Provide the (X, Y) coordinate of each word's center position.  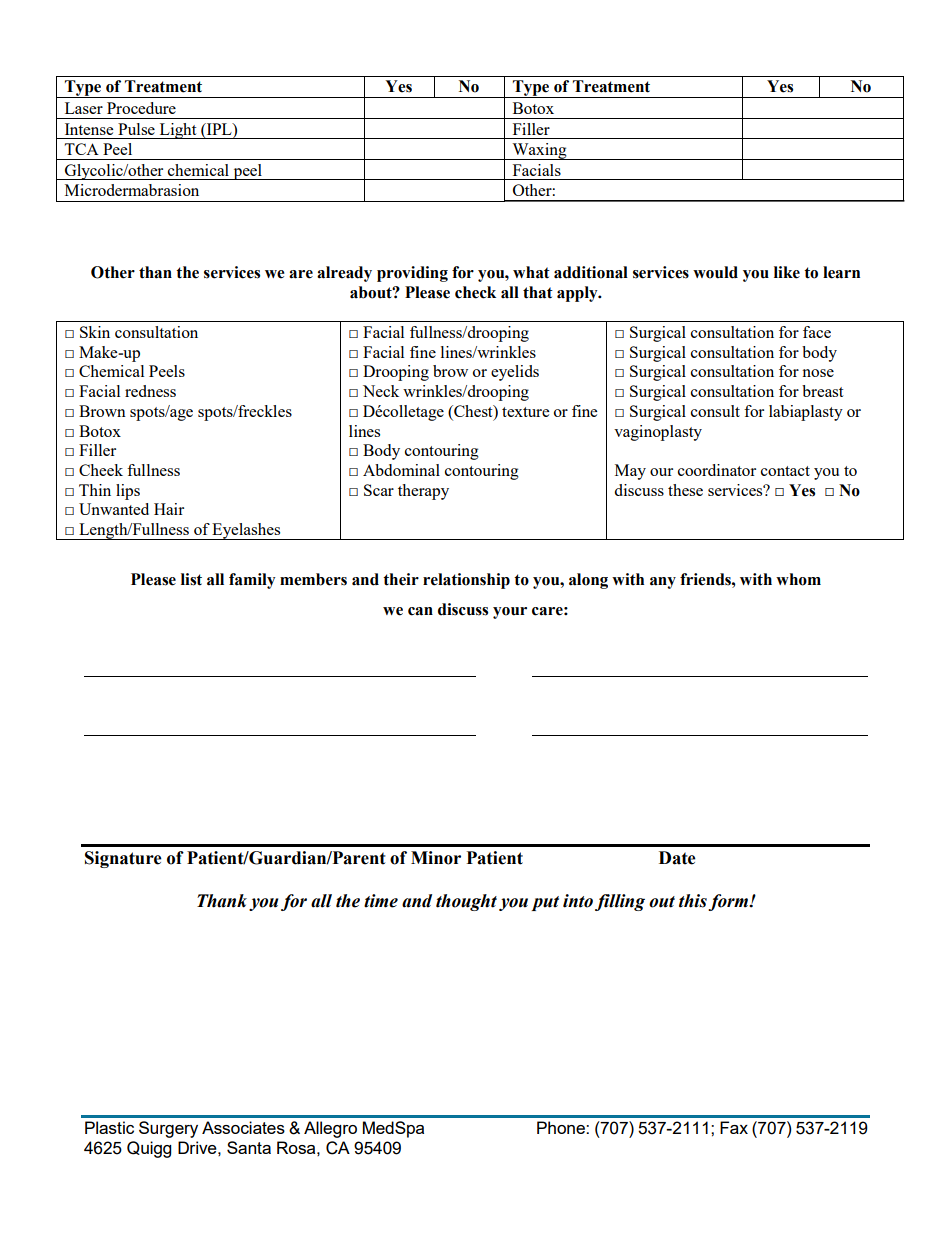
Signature (123, 859)
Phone (562, 1127)
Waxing (539, 151)
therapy (423, 492)
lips (128, 492)
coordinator (717, 470)
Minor (436, 858)
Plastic (109, 1127)
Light (178, 131)
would (715, 272)
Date (677, 858)
